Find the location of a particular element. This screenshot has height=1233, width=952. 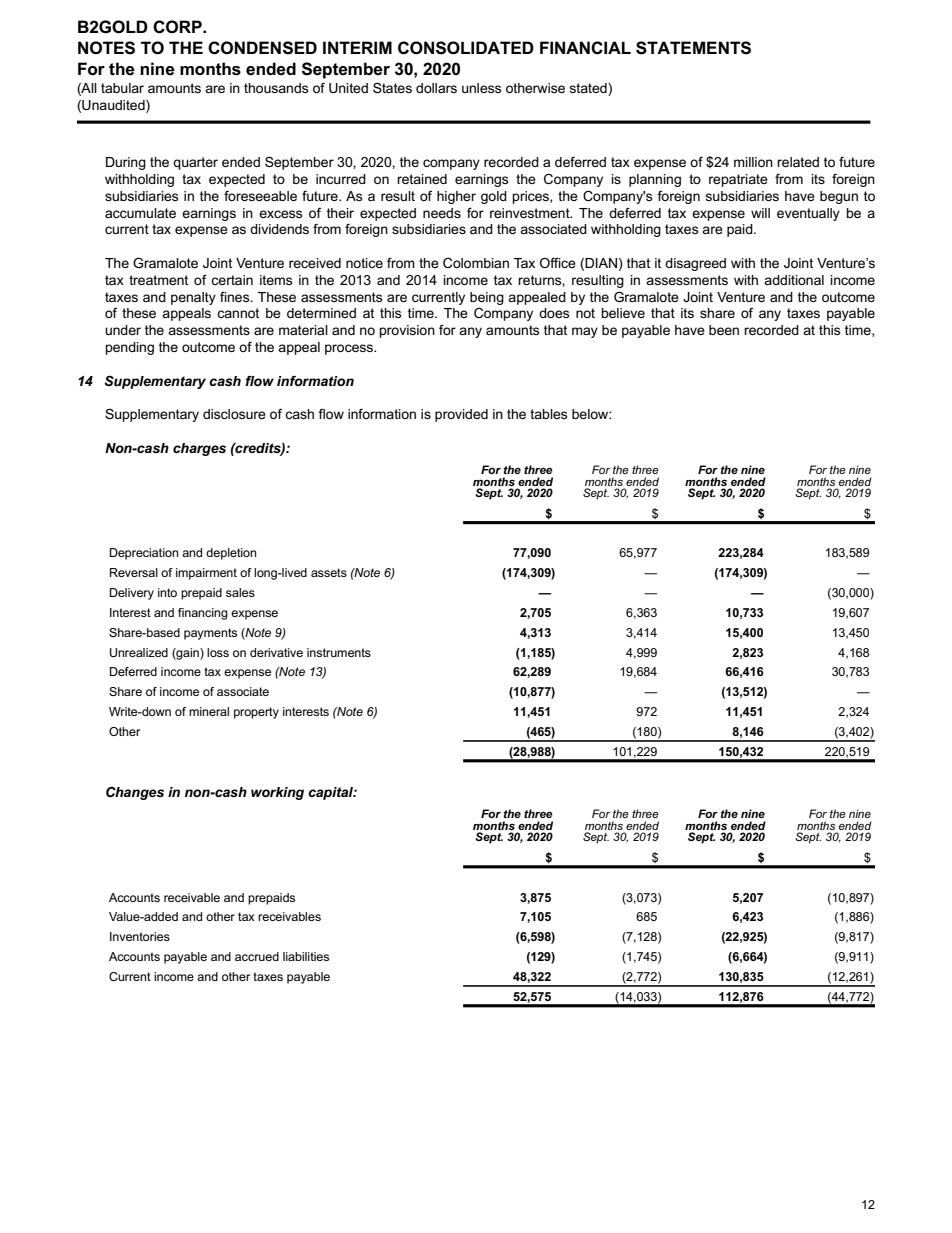

provided is located at coordinates (461, 415).
